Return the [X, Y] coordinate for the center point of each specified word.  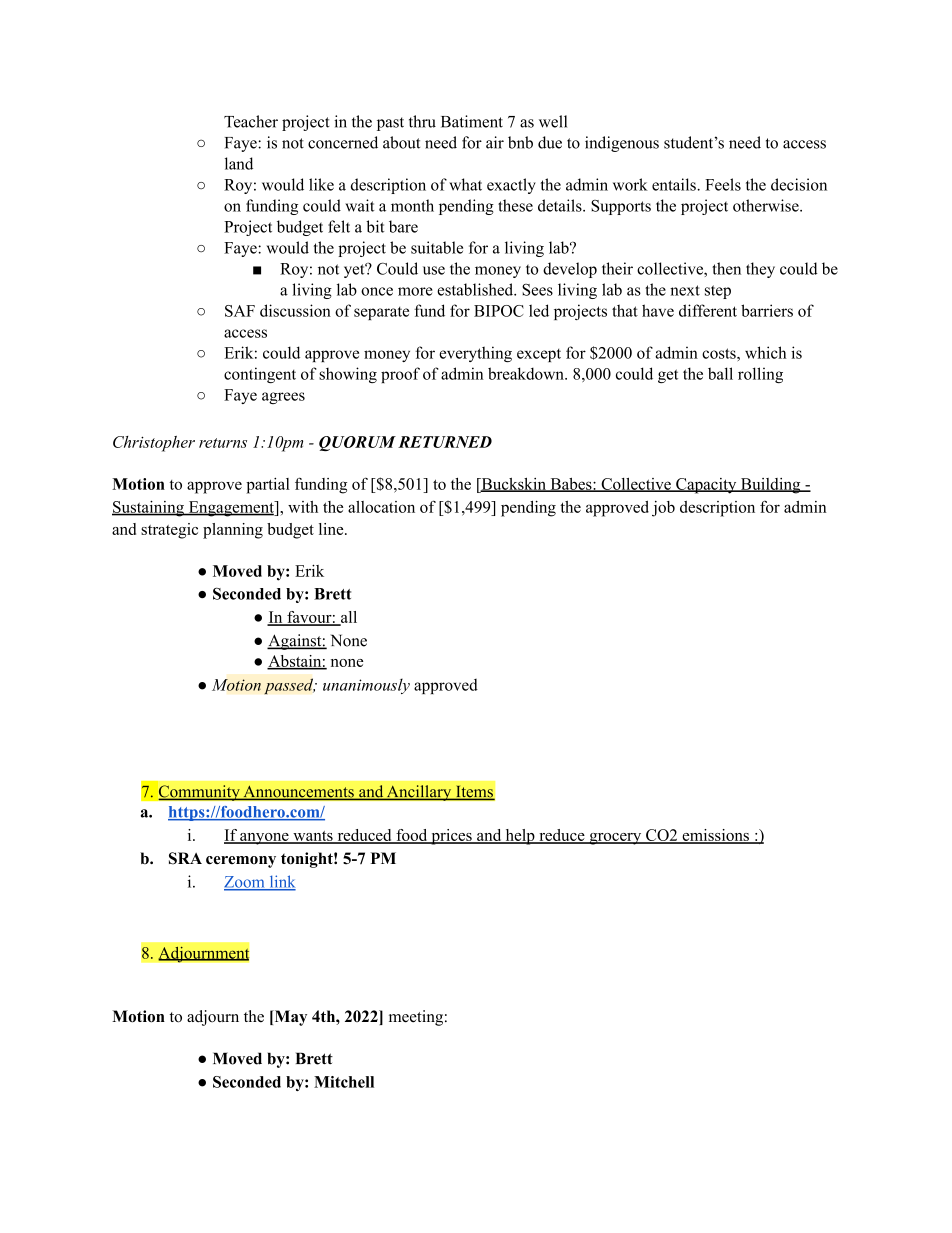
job [663, 509]
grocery [615, 839]
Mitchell [344, 1082]
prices [451, 837]
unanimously [366, 686]
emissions [715, 836]
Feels [723, 184]
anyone [264, 839]
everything [475, 354]
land [239, 163]
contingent [260, 375]
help [520, 837]
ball [720, 373]
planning [233, 531]
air [495, 142]
